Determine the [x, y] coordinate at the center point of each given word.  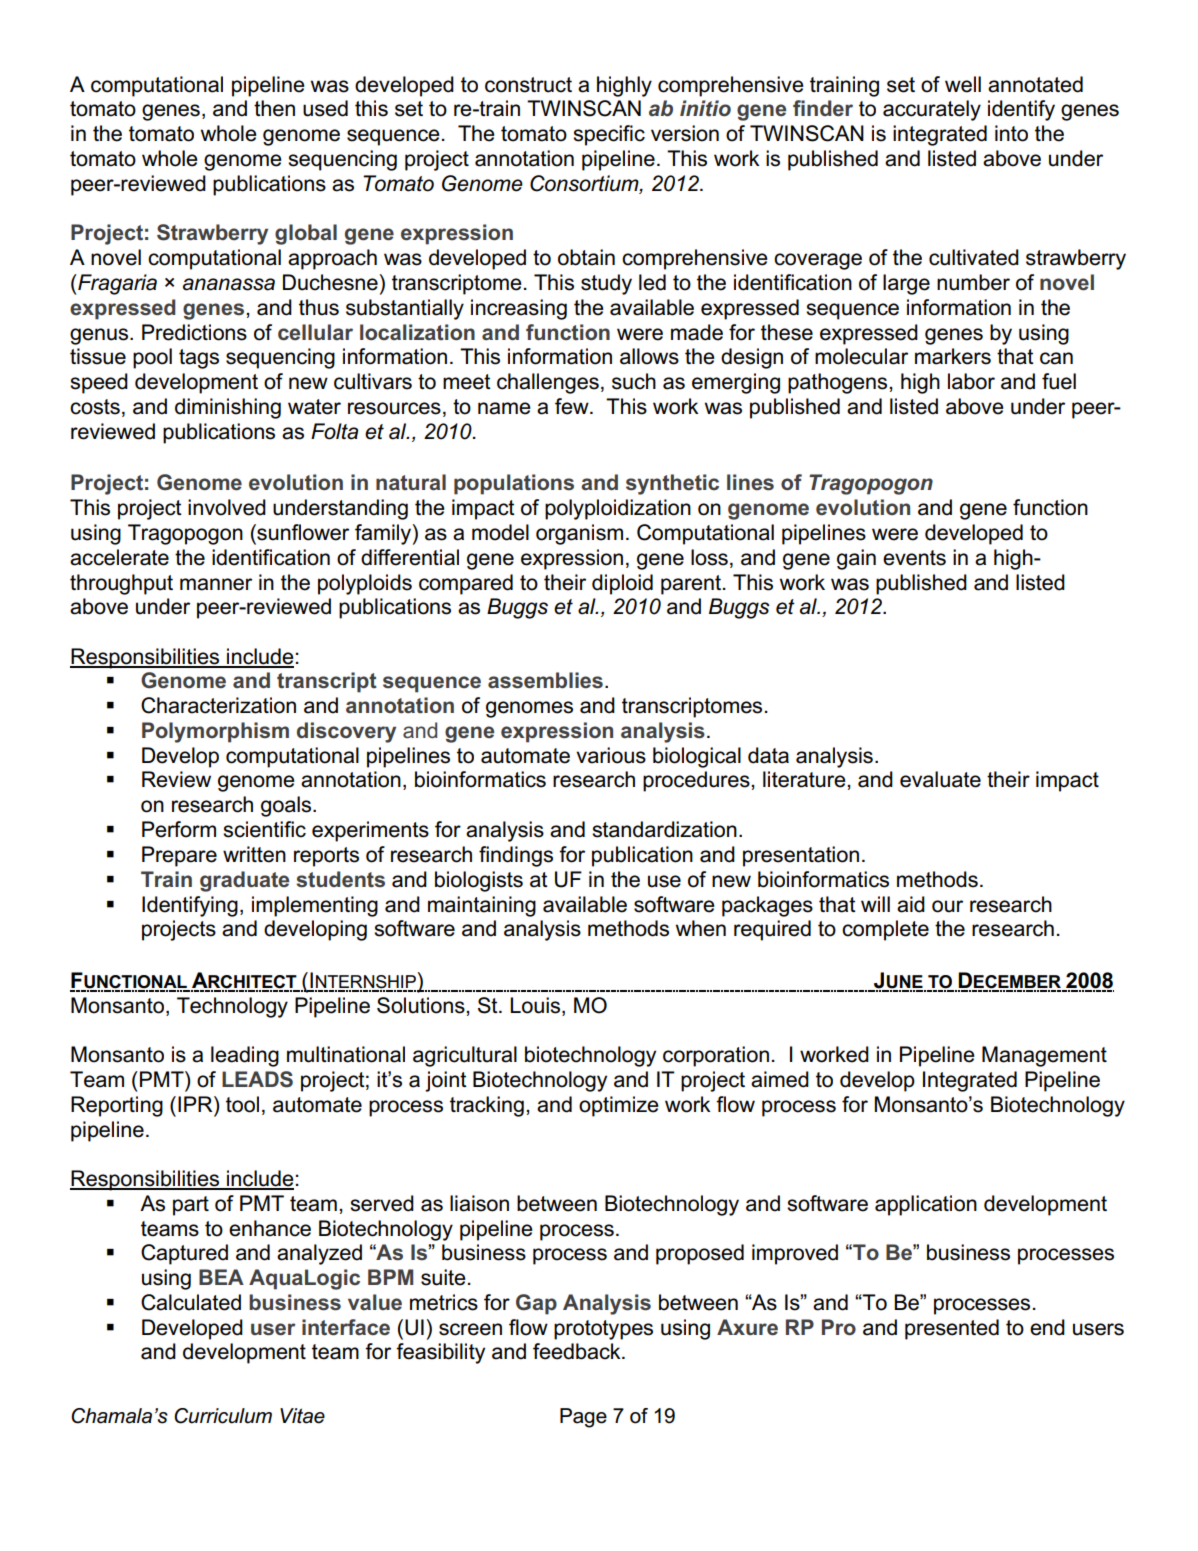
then [274, 108]
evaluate [940, 779]
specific [609, 135]
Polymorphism [215, 732]
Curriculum [223, 1416]
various [611, 755]
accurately [932, 110]
